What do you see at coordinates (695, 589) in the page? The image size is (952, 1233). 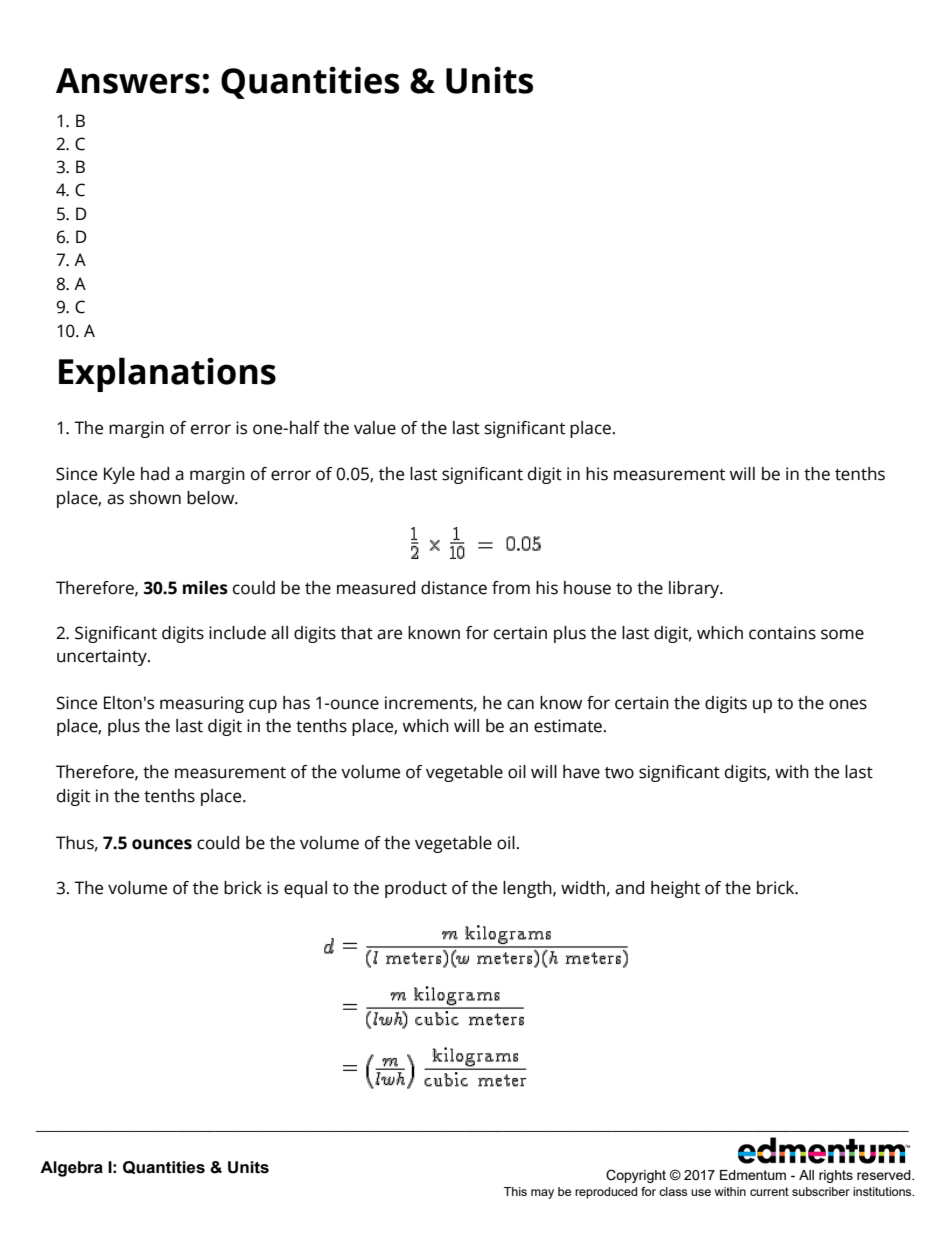 I see `library` at bounding box center [695, 589].
